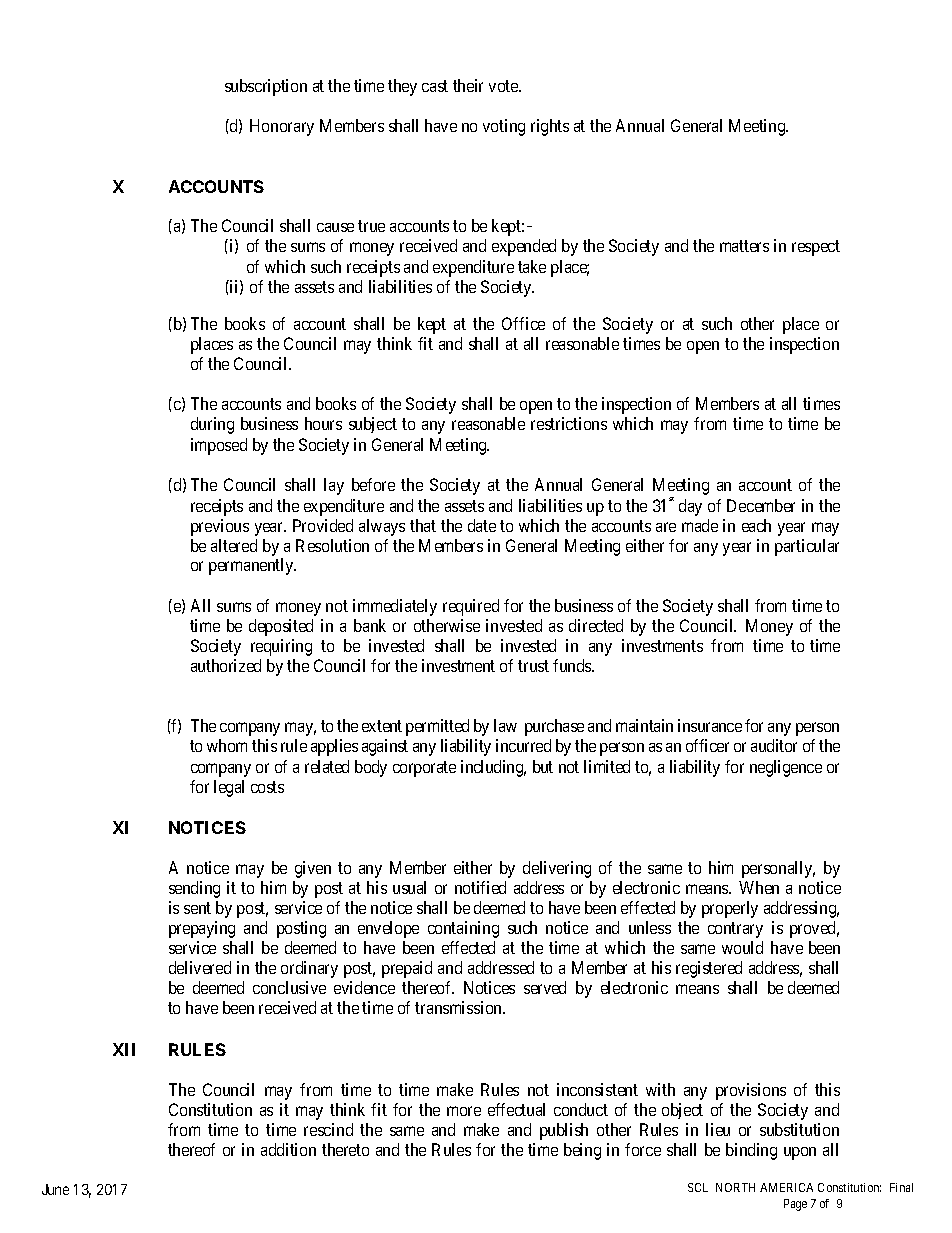 Image resolution: width=952 pixels, height=1233 pixels. What do you see at coordinates (266, 87) in the screenshot?
I see `subscription` at bounding box center [266, 87].
